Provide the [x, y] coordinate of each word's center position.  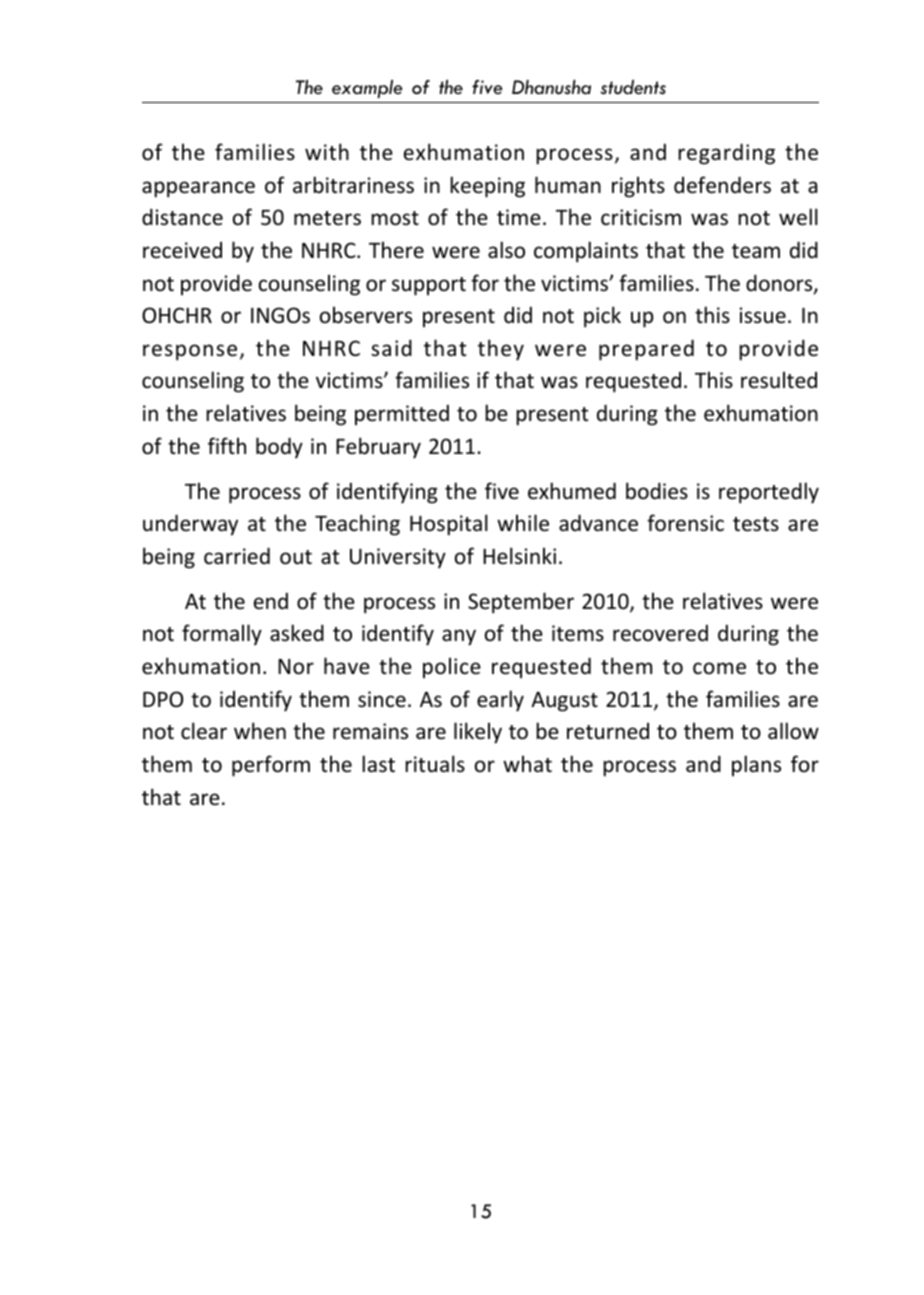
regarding [726, 154]
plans [756, 765]
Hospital [449, 525]
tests [756, 524]
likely [478, 733]
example [367, 89]
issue [763, 315]
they [501, 350]
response [190, 352]
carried [237, 555]
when [260, 731]
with [327, 151]
